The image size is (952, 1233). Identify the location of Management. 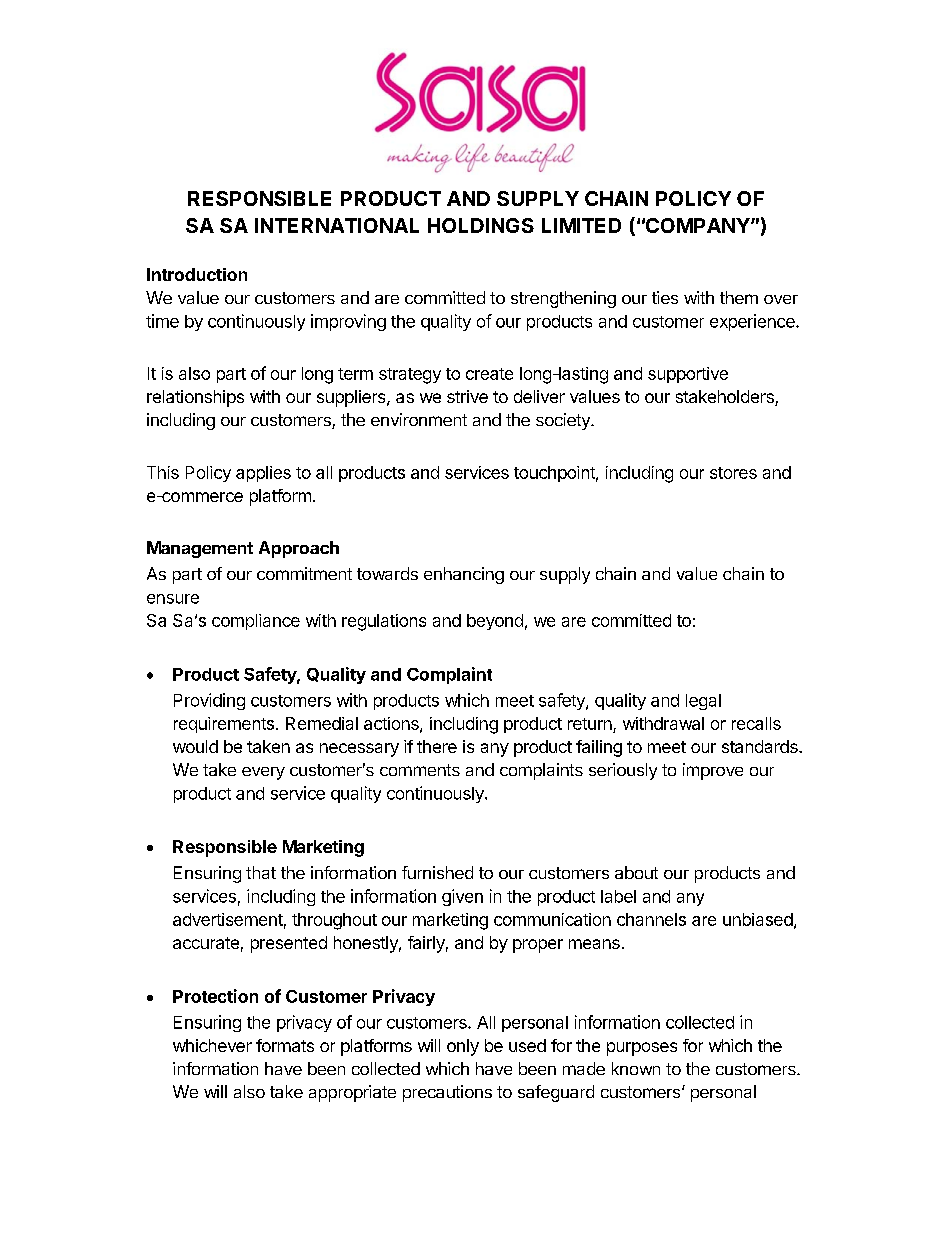
(200, 549).
